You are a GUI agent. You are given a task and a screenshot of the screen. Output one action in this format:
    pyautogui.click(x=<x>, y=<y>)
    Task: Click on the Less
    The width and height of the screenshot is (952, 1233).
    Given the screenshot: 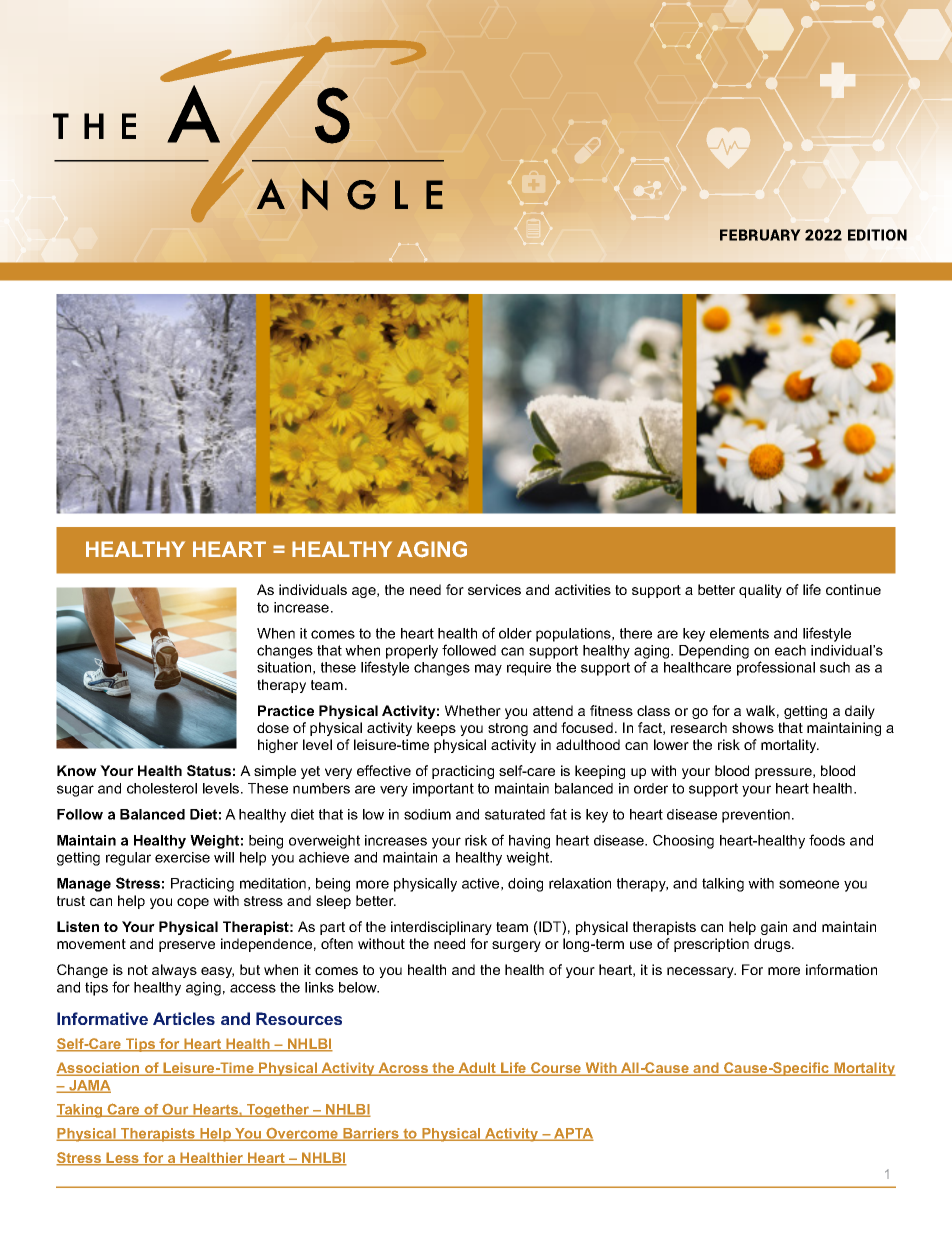 What is the action you would take?
    pyautogui.click(x=123, y=1159)
